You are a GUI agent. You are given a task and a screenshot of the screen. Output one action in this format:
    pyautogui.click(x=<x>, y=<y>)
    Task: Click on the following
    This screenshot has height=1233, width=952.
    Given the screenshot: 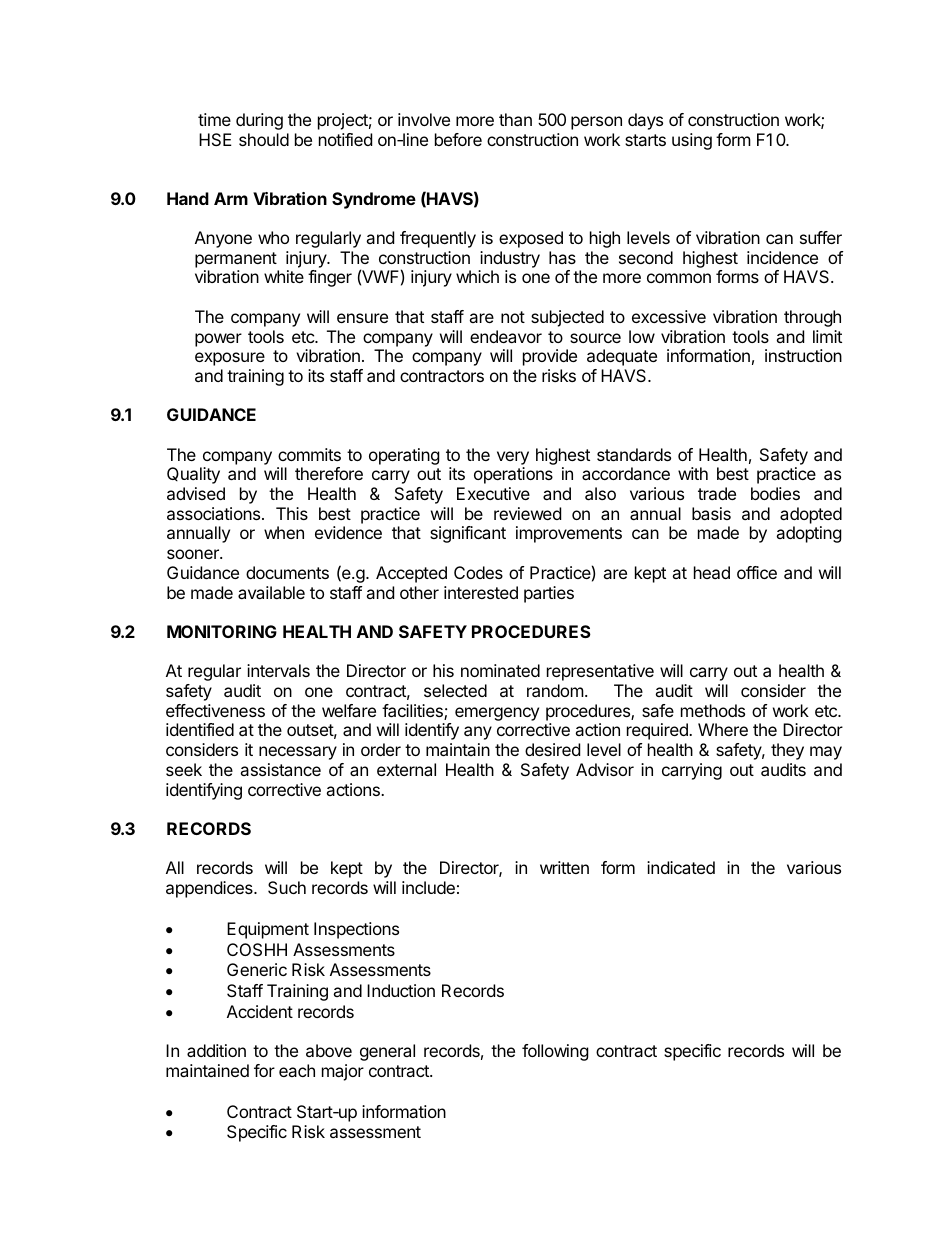 What is the action you would take?
    pyautogui.click(x=555, y=1052)
